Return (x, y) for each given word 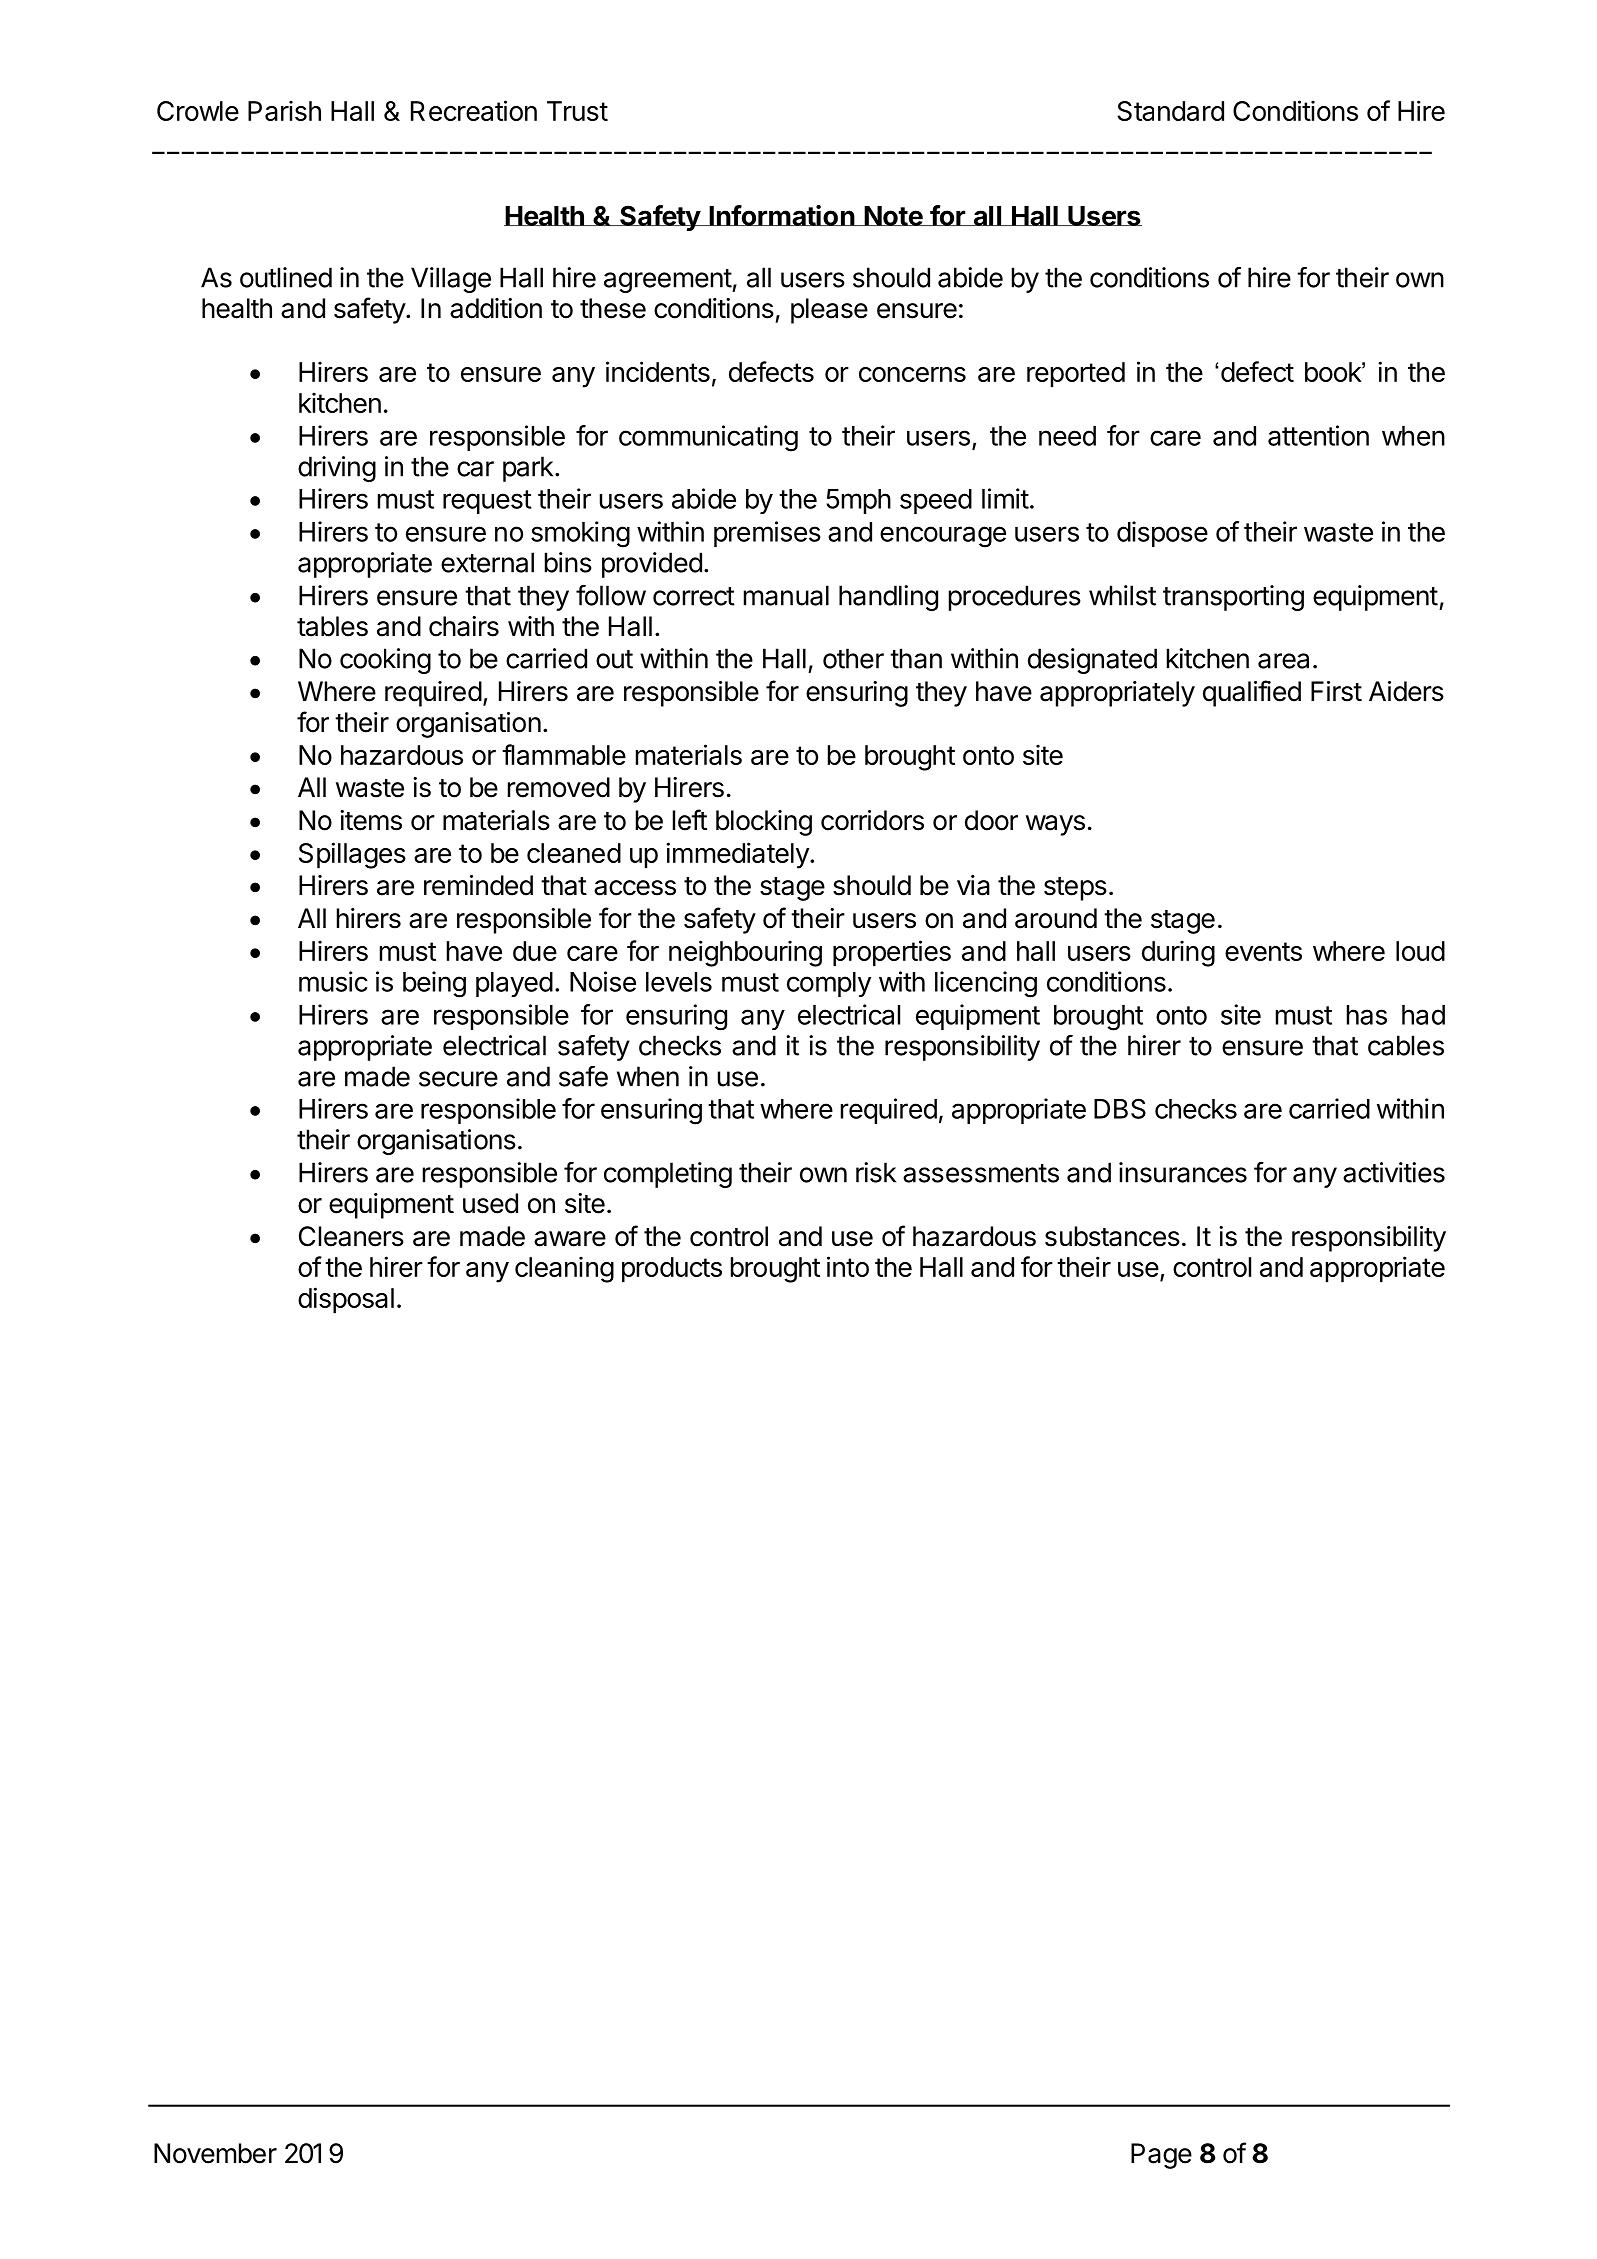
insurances (1183, 1172)
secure (458, 1079)
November (215, 2153)
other (853, 658)
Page (1161, 2156)
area (1283, 661)
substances (1112, 1236)
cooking (385, 661)
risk (876, 1172)
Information (781, 215)
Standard (1170, 111)
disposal (346, 1300)
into (848, 1266)
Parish (284, 110)
